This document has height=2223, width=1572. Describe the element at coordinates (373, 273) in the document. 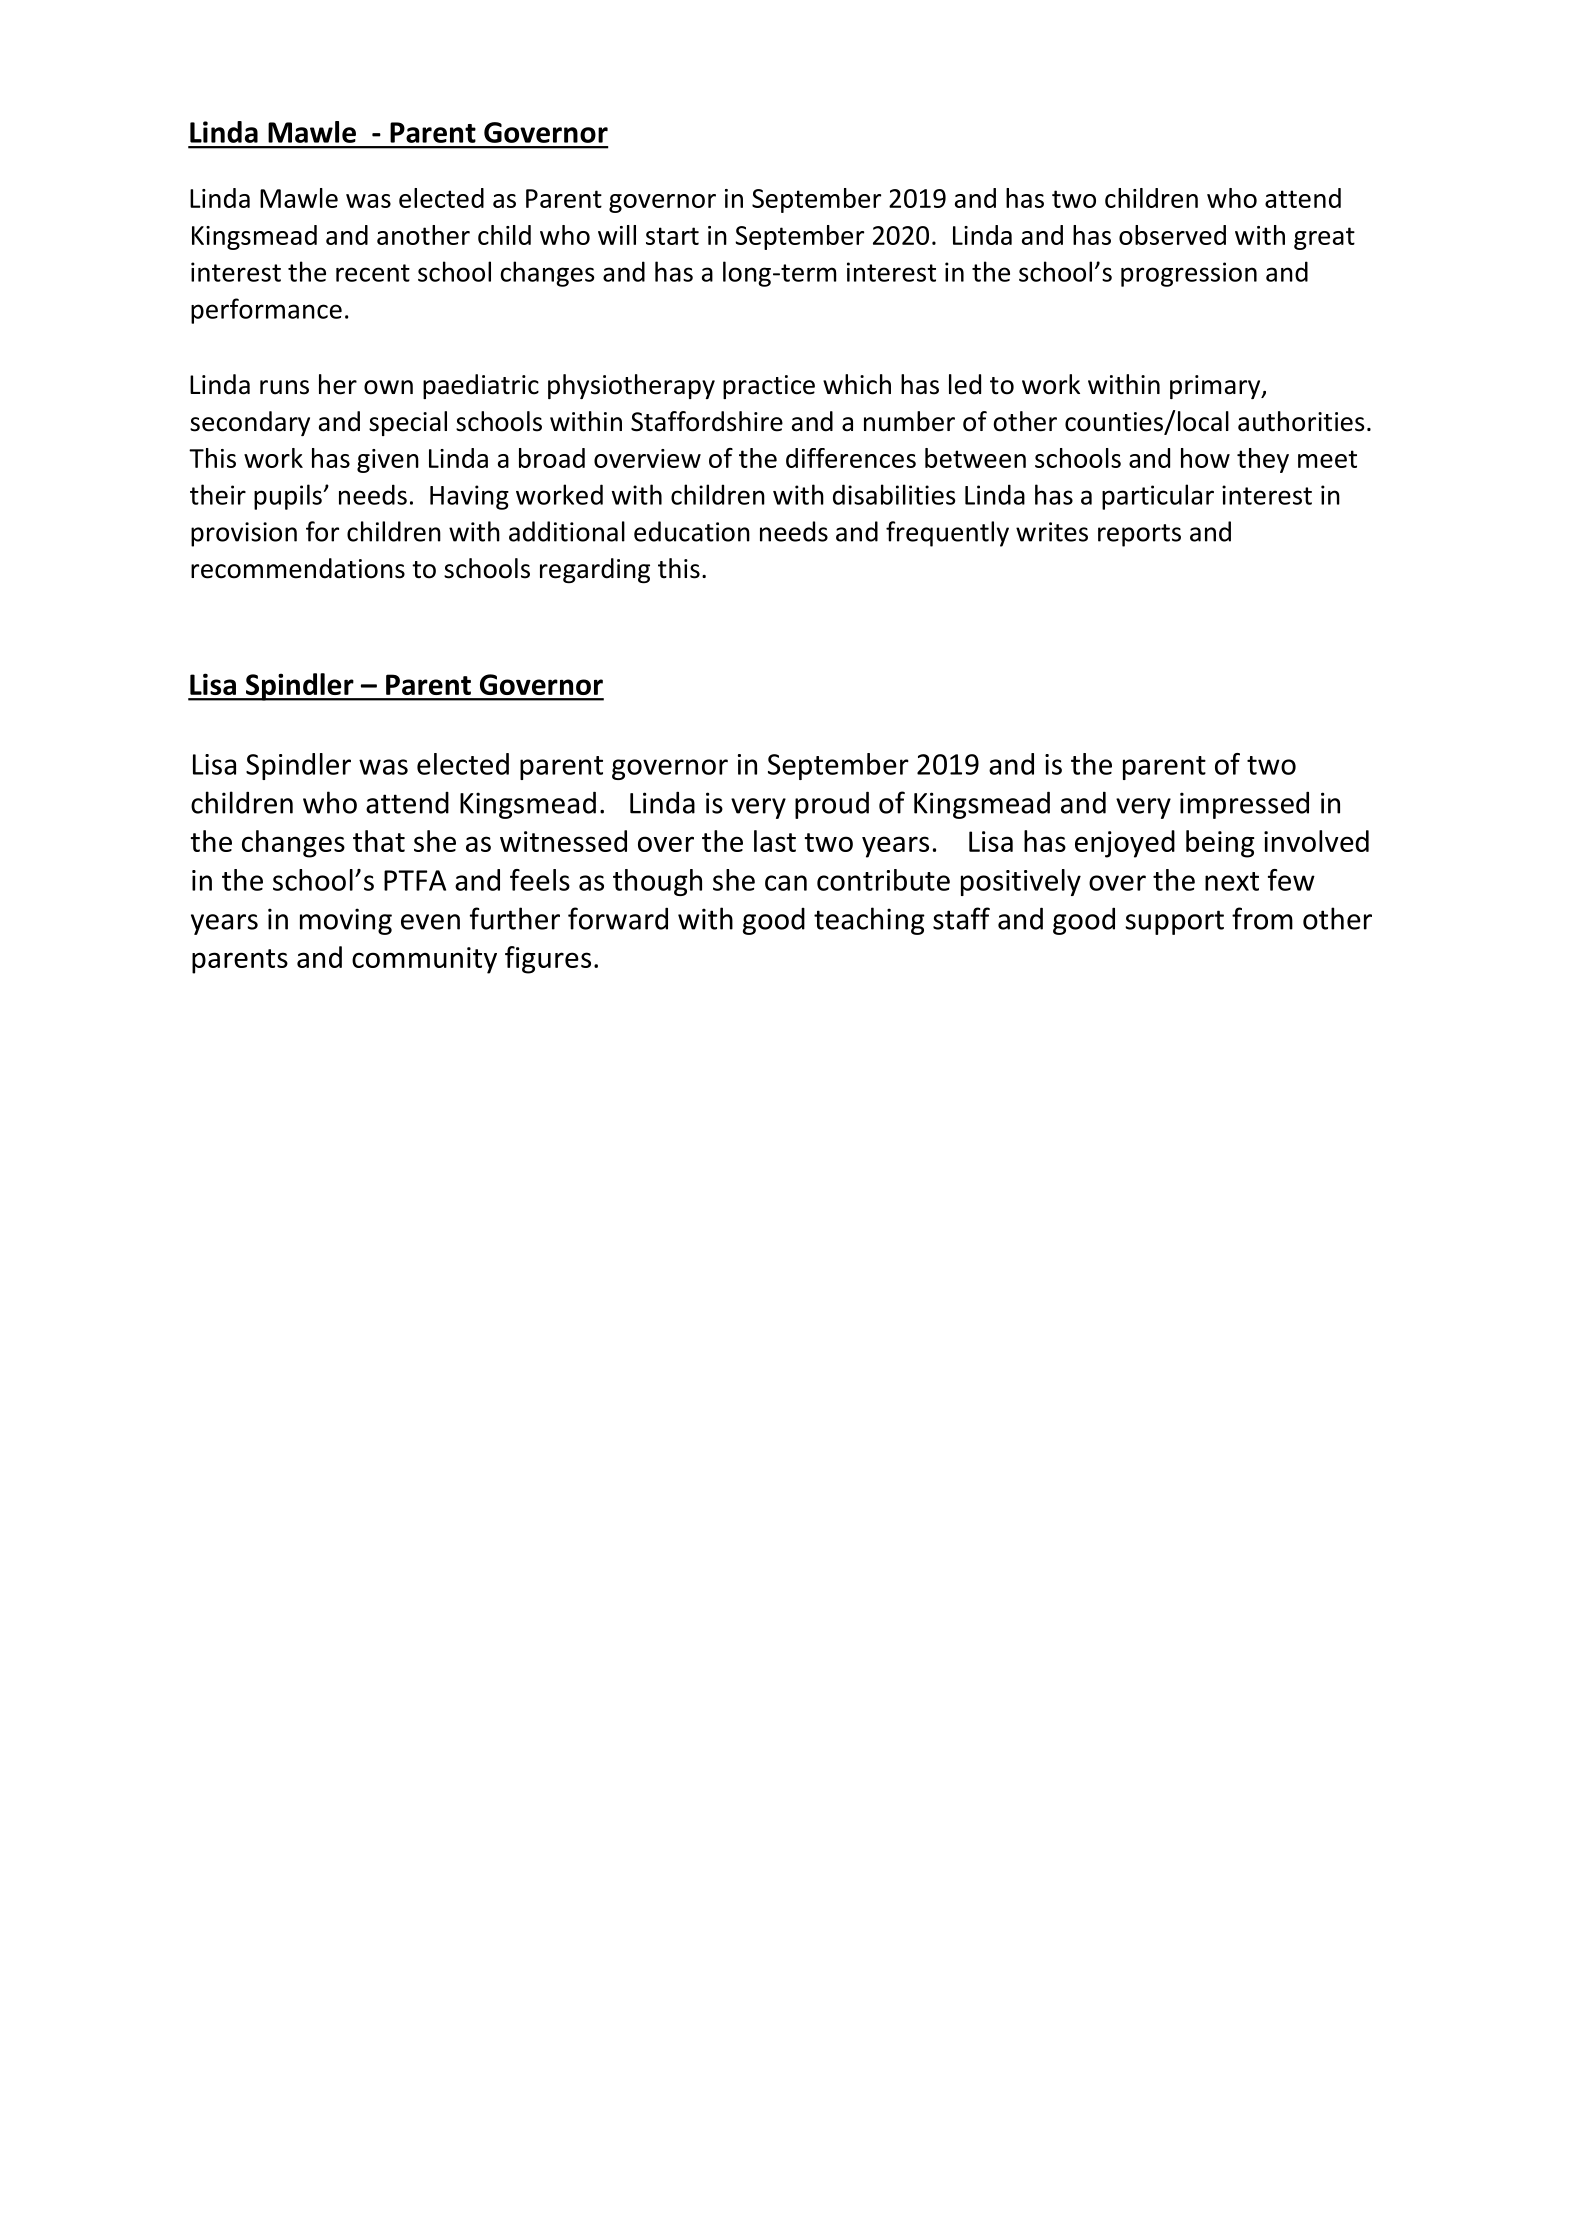

I see `recent` at that location.
